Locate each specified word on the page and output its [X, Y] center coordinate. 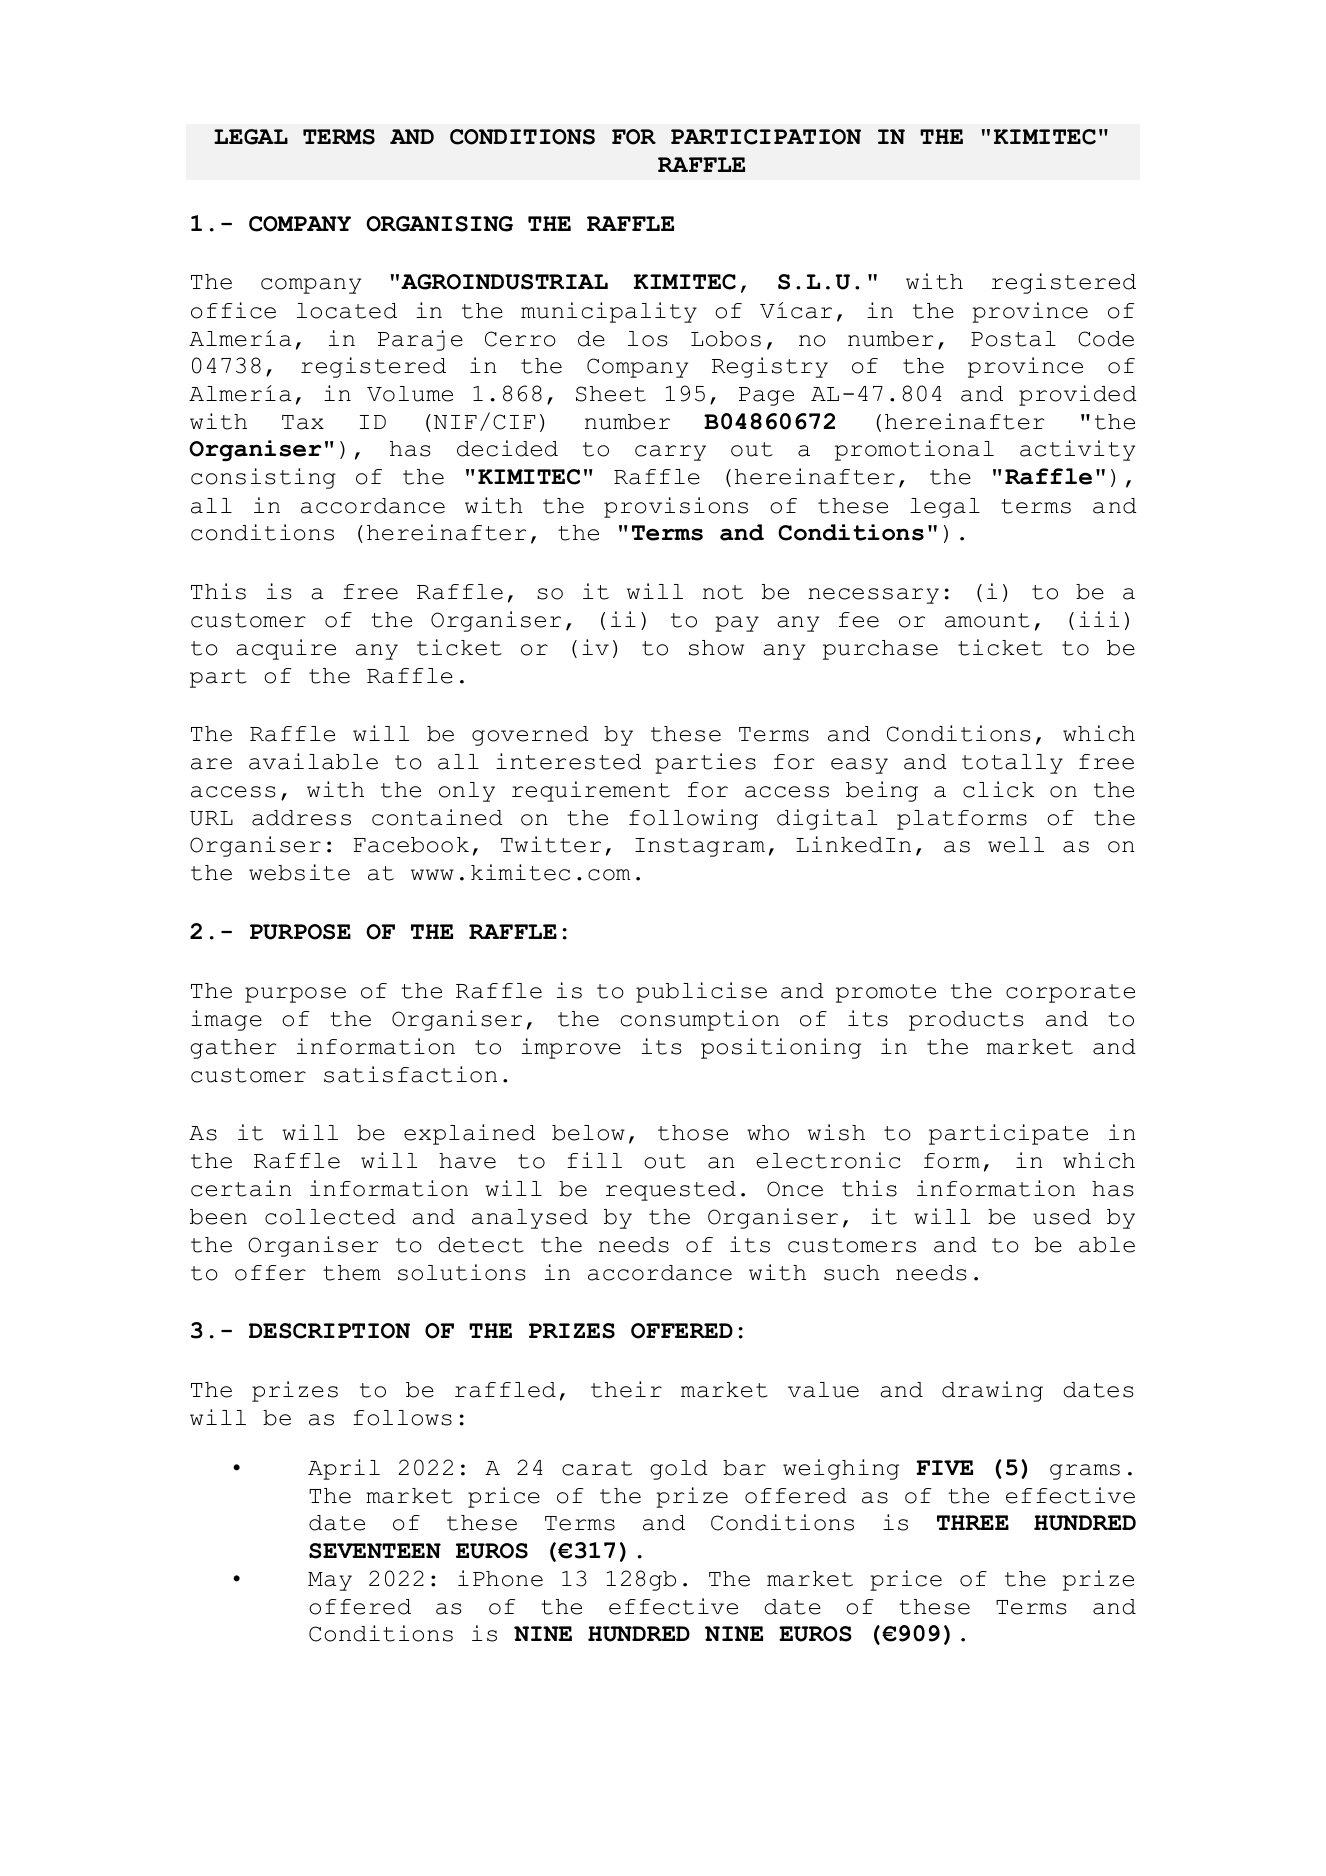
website [299, 872]
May [330, 1581]
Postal [1013, 339]
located [347, 311]
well [1016, 845]
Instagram [700, 847]
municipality [609, 312]
